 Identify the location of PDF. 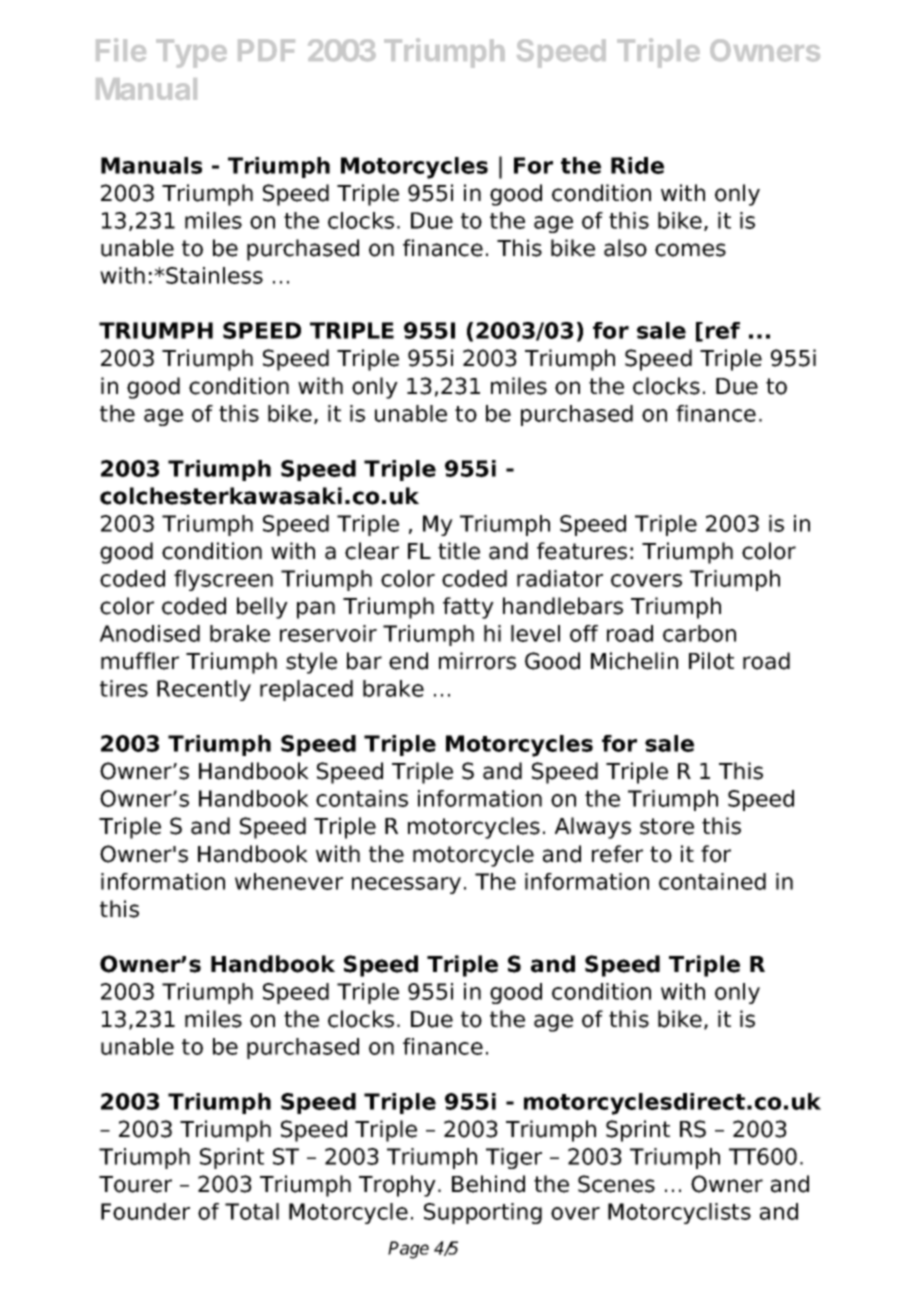
(266, 50).
